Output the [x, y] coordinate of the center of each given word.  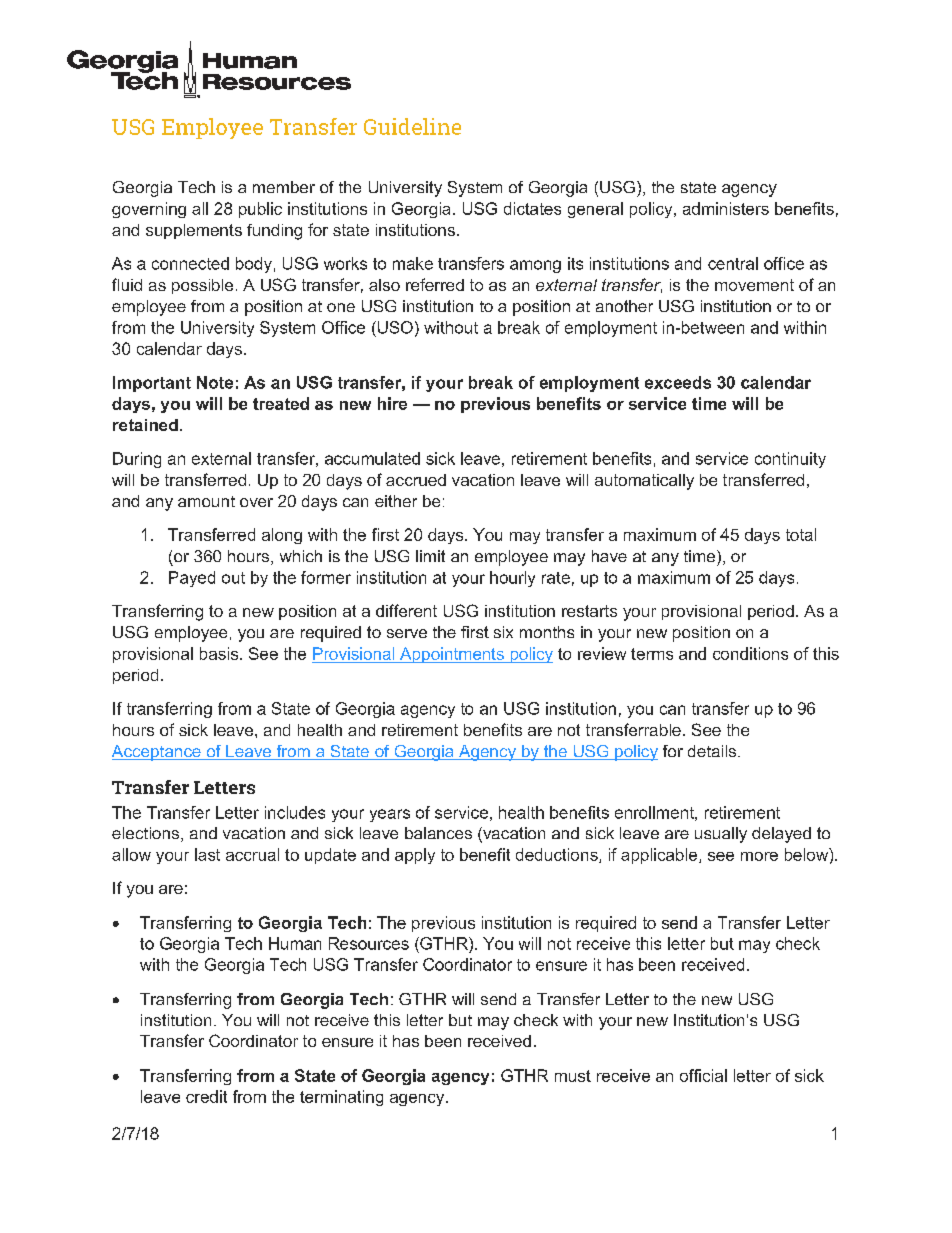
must [573, 1076]
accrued [416, 480]
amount [206, 501]
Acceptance [157, 753]
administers [726, 208]
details [713, 751]
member [284, 187]
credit [206, 1096]
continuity [790, 460]
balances [438, 833]
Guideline [412, 126]
